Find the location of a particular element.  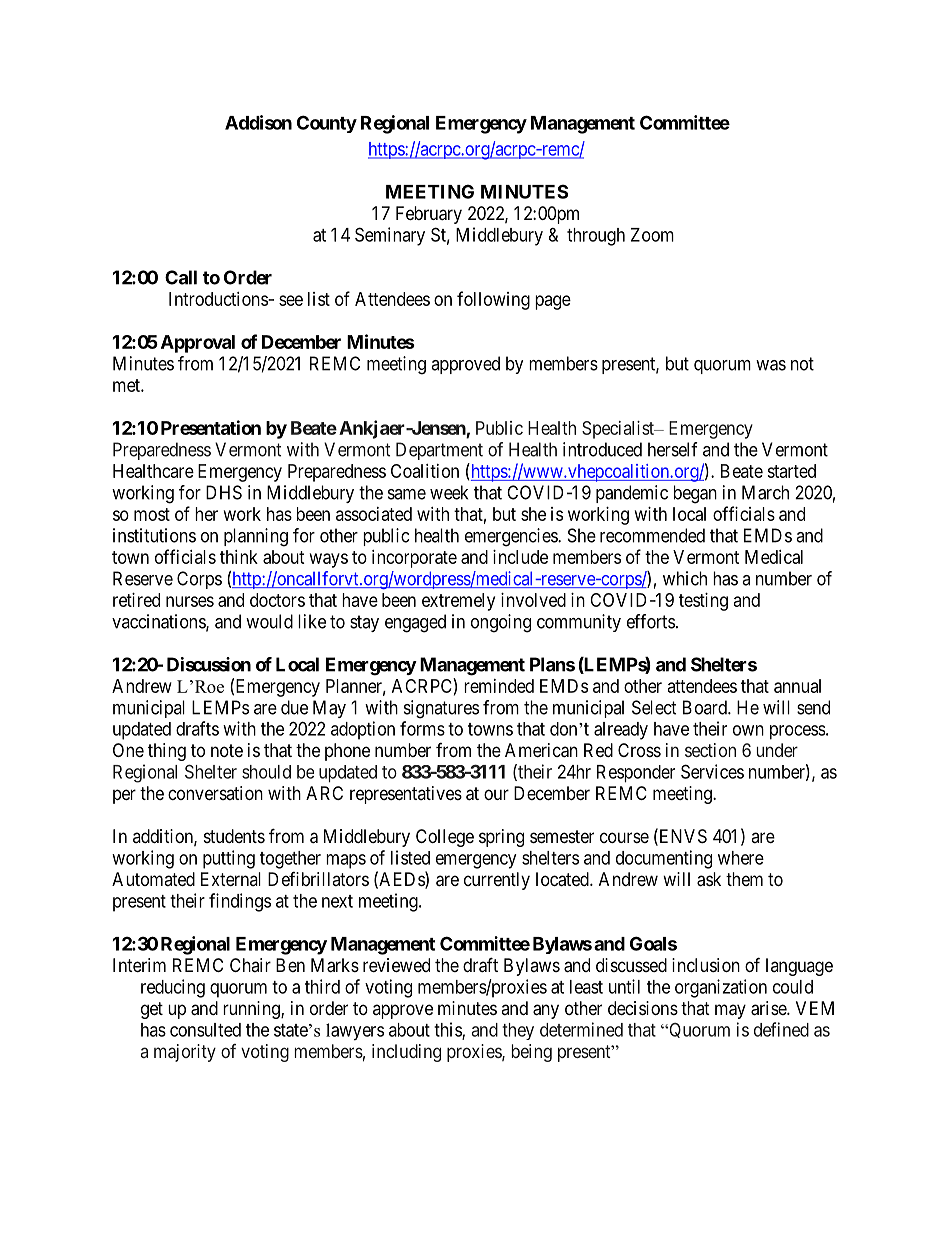

Zoom is located at coordinates (652, 235).
